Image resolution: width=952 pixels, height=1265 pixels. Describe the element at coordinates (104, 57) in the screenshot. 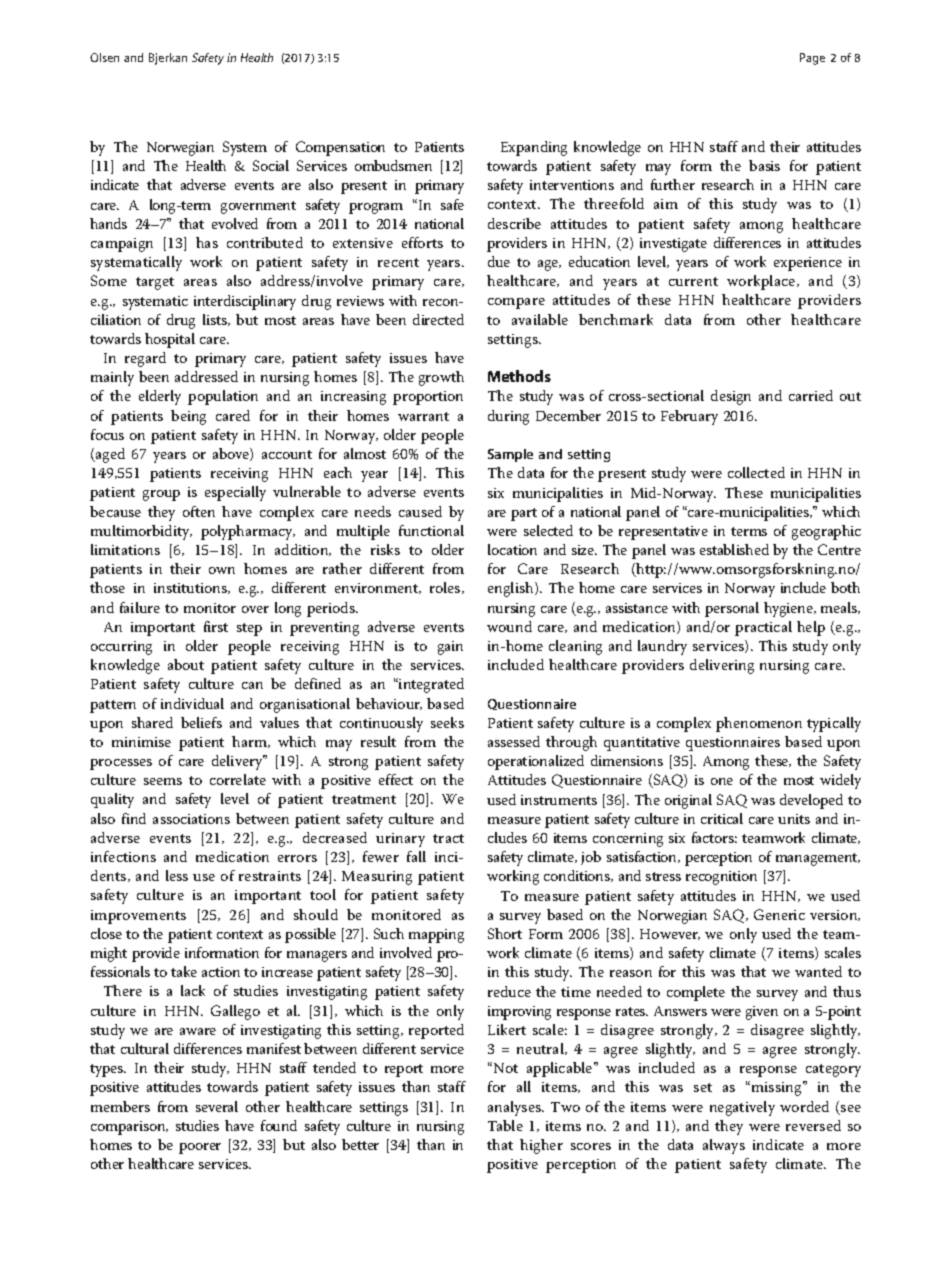

I see `Olsen` at that location.
